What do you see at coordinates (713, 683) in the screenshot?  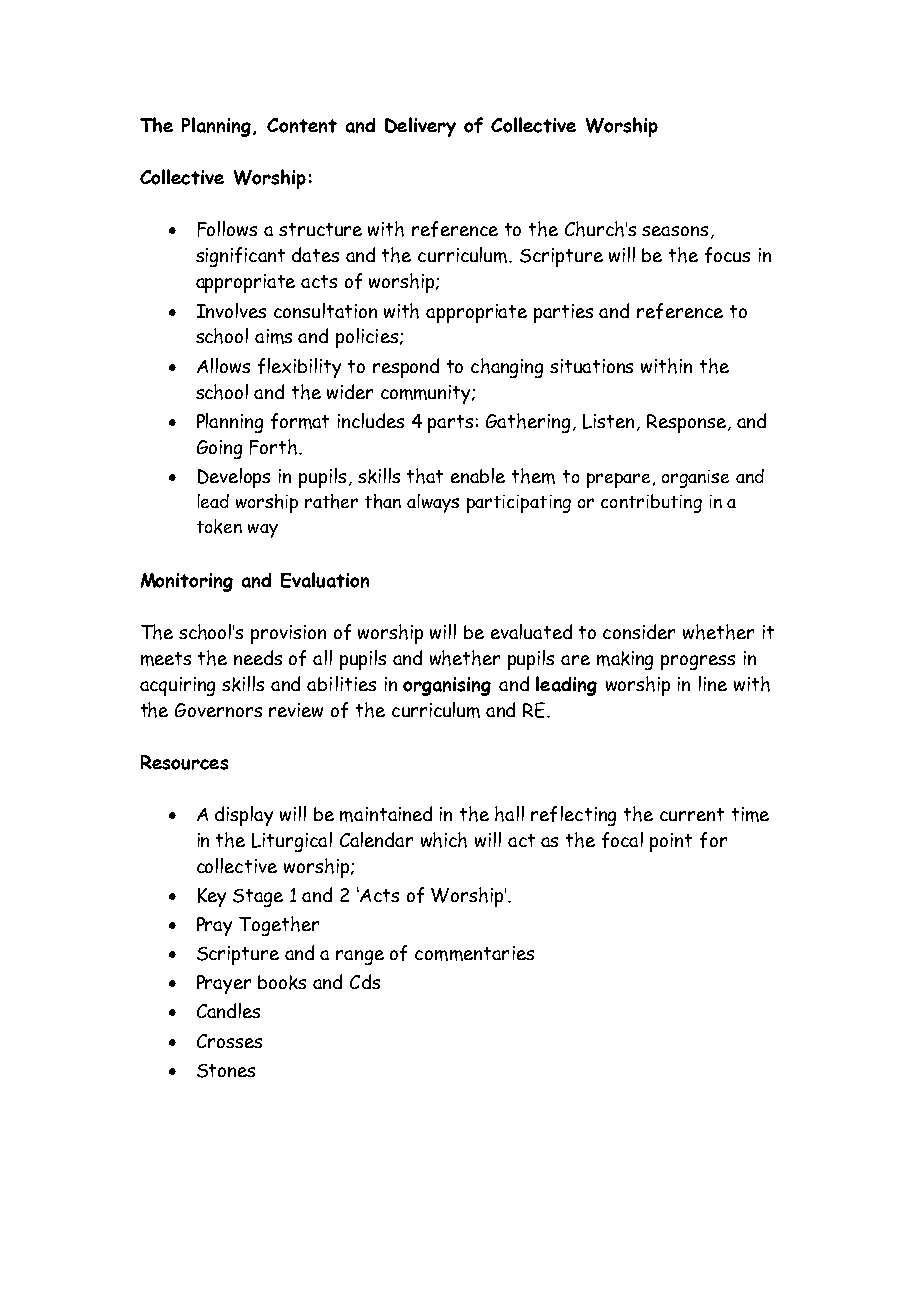 I see `line` at bounding box center [713, 683].
